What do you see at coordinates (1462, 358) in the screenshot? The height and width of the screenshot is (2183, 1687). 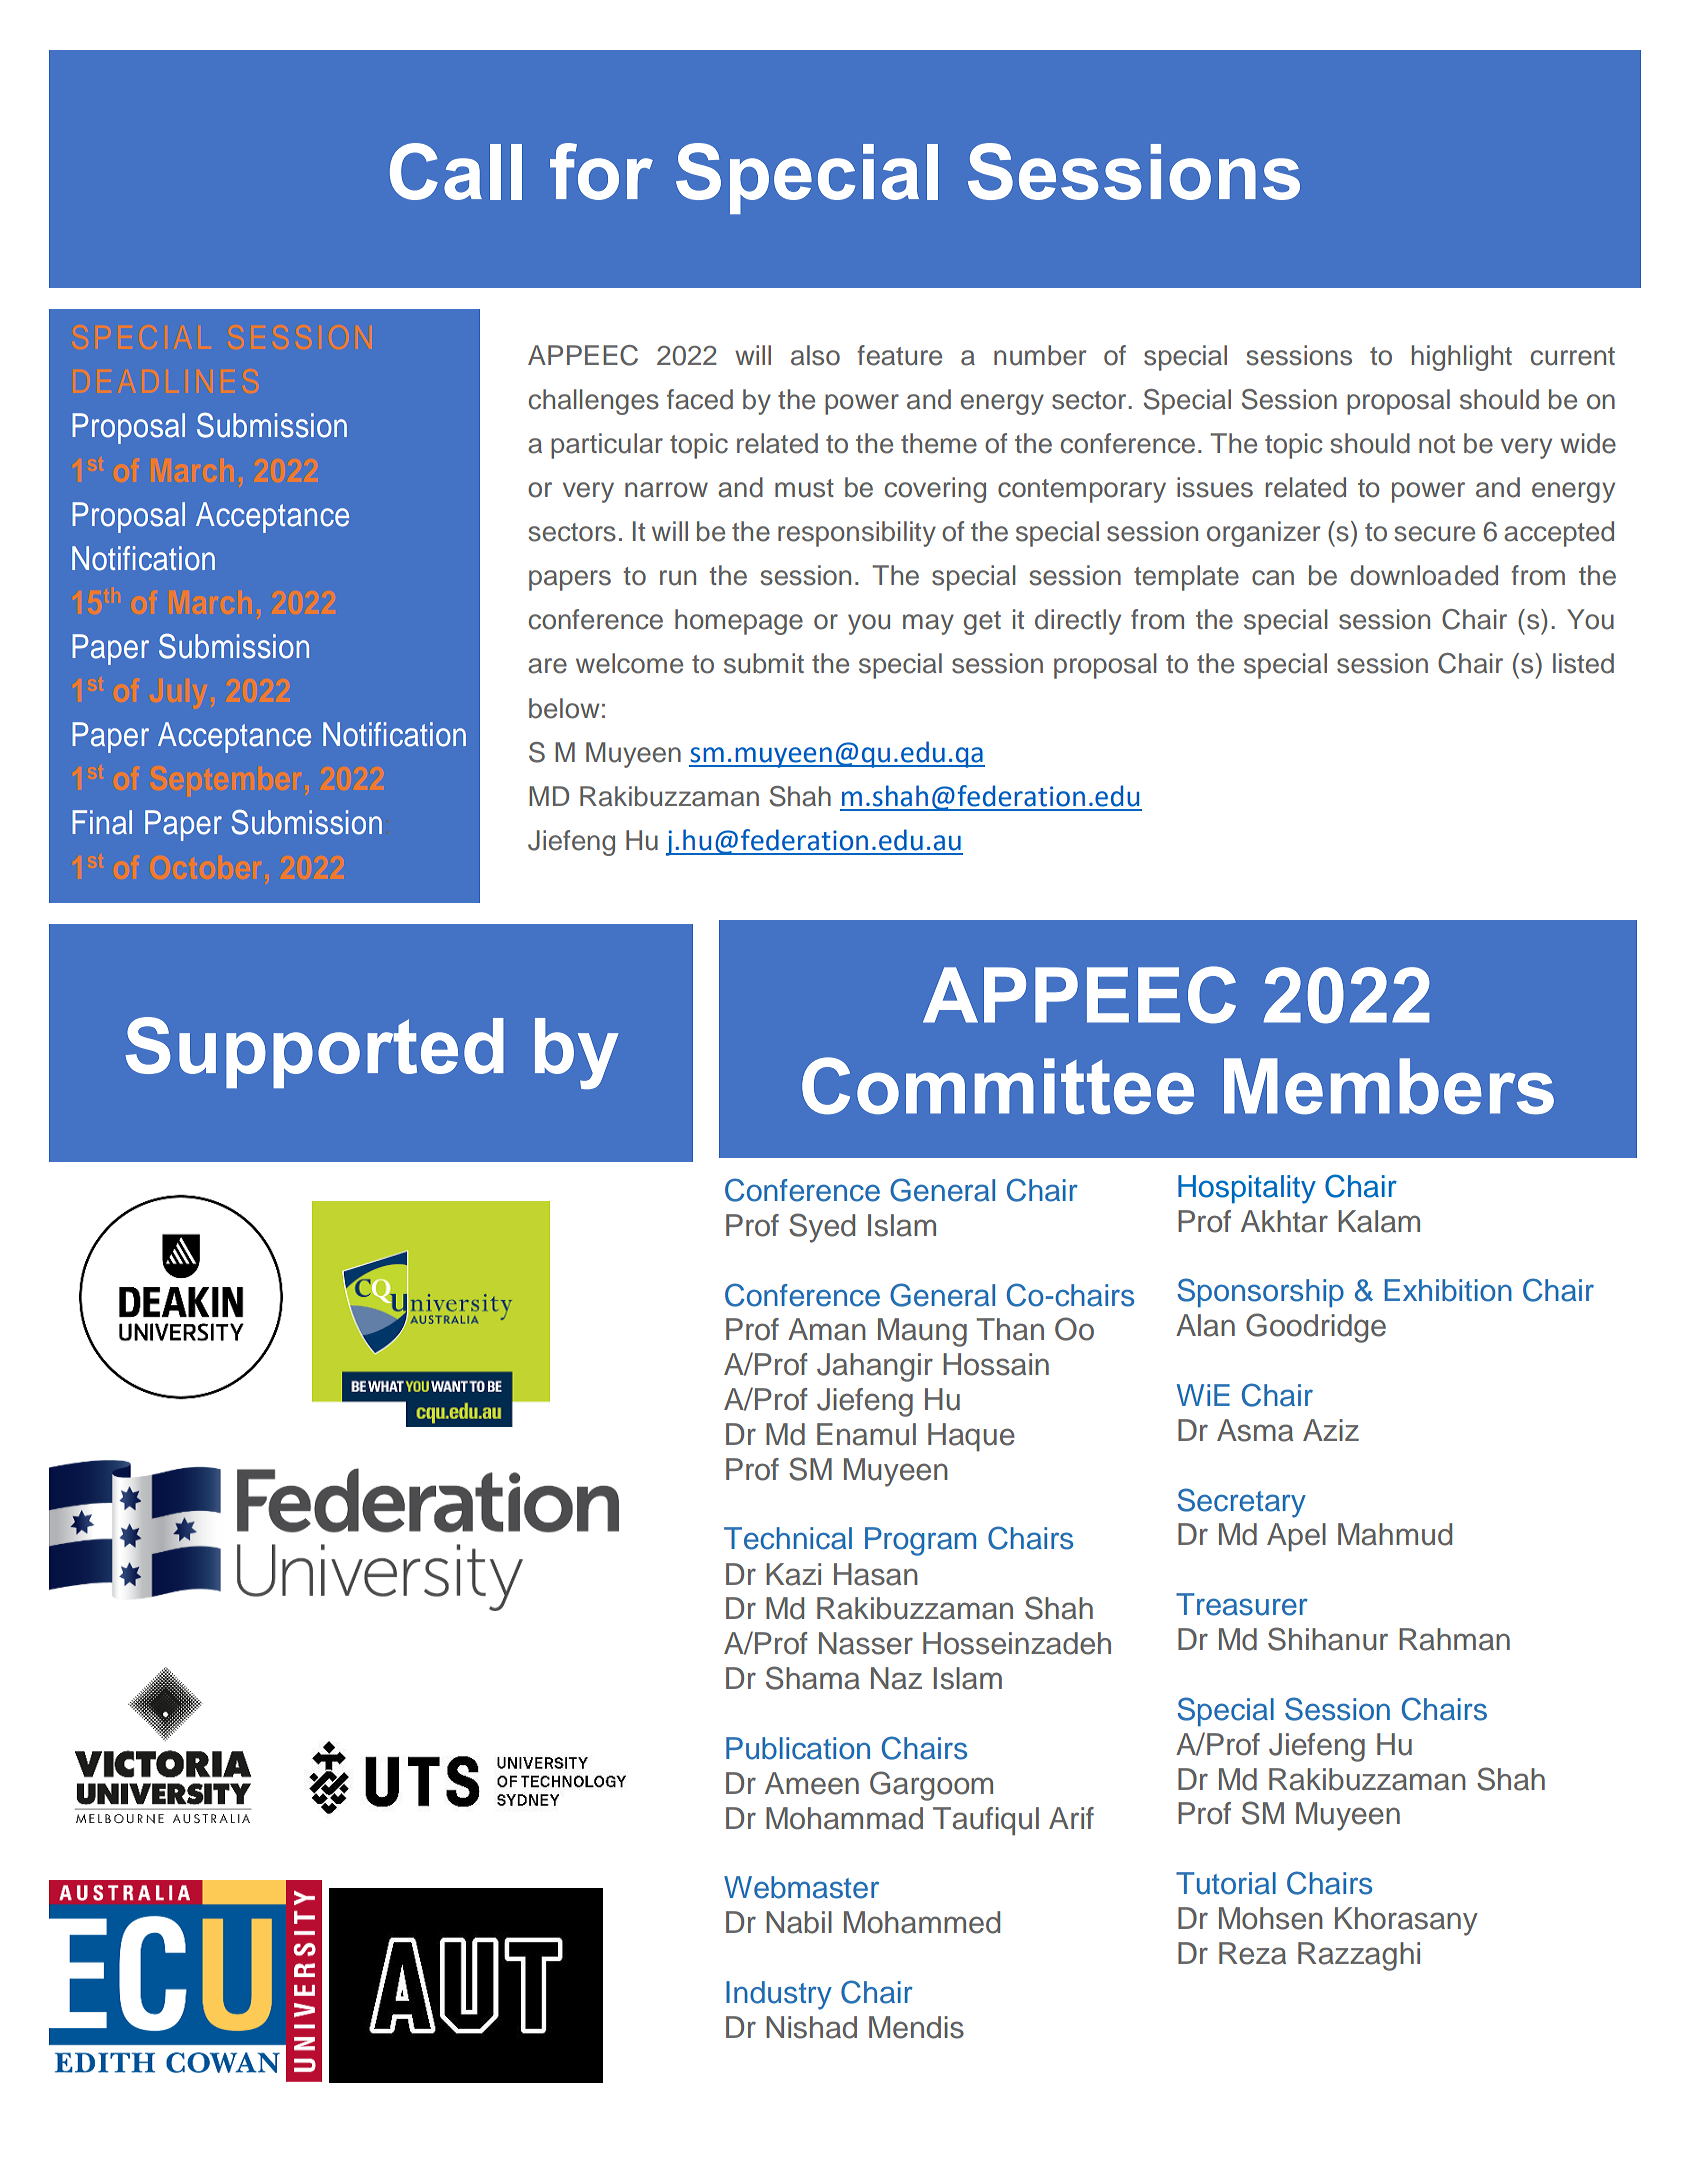 I see `highlight` at bounding box center [1462, 358].
